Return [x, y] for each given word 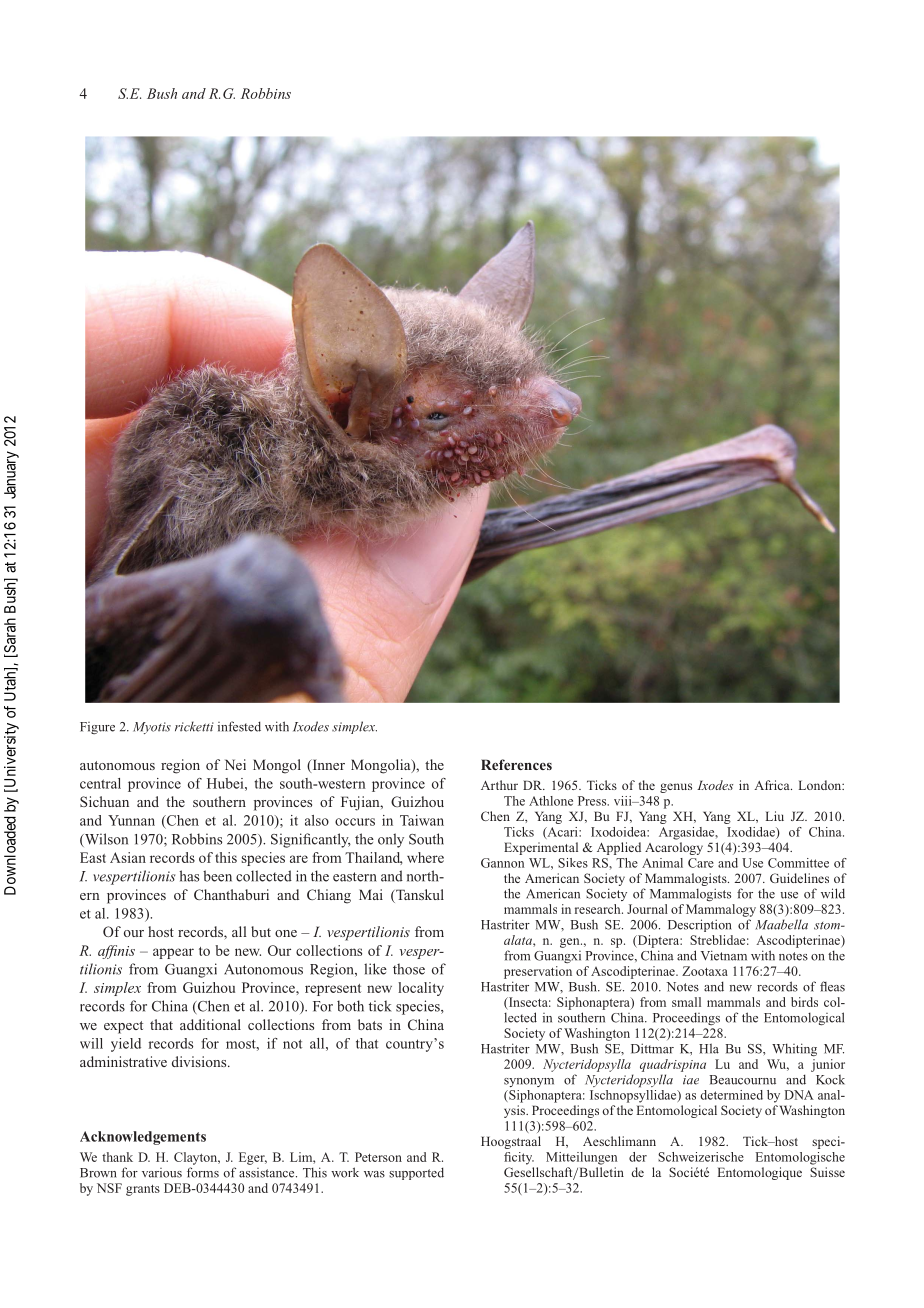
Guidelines [799, 878]
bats [370, 1024]
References [516, 764]
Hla [709, 1048]
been [217, 876]
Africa [773, 785]
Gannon [502, 863]
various [162, 1173]
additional [210, 1024]
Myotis [152, 728]
